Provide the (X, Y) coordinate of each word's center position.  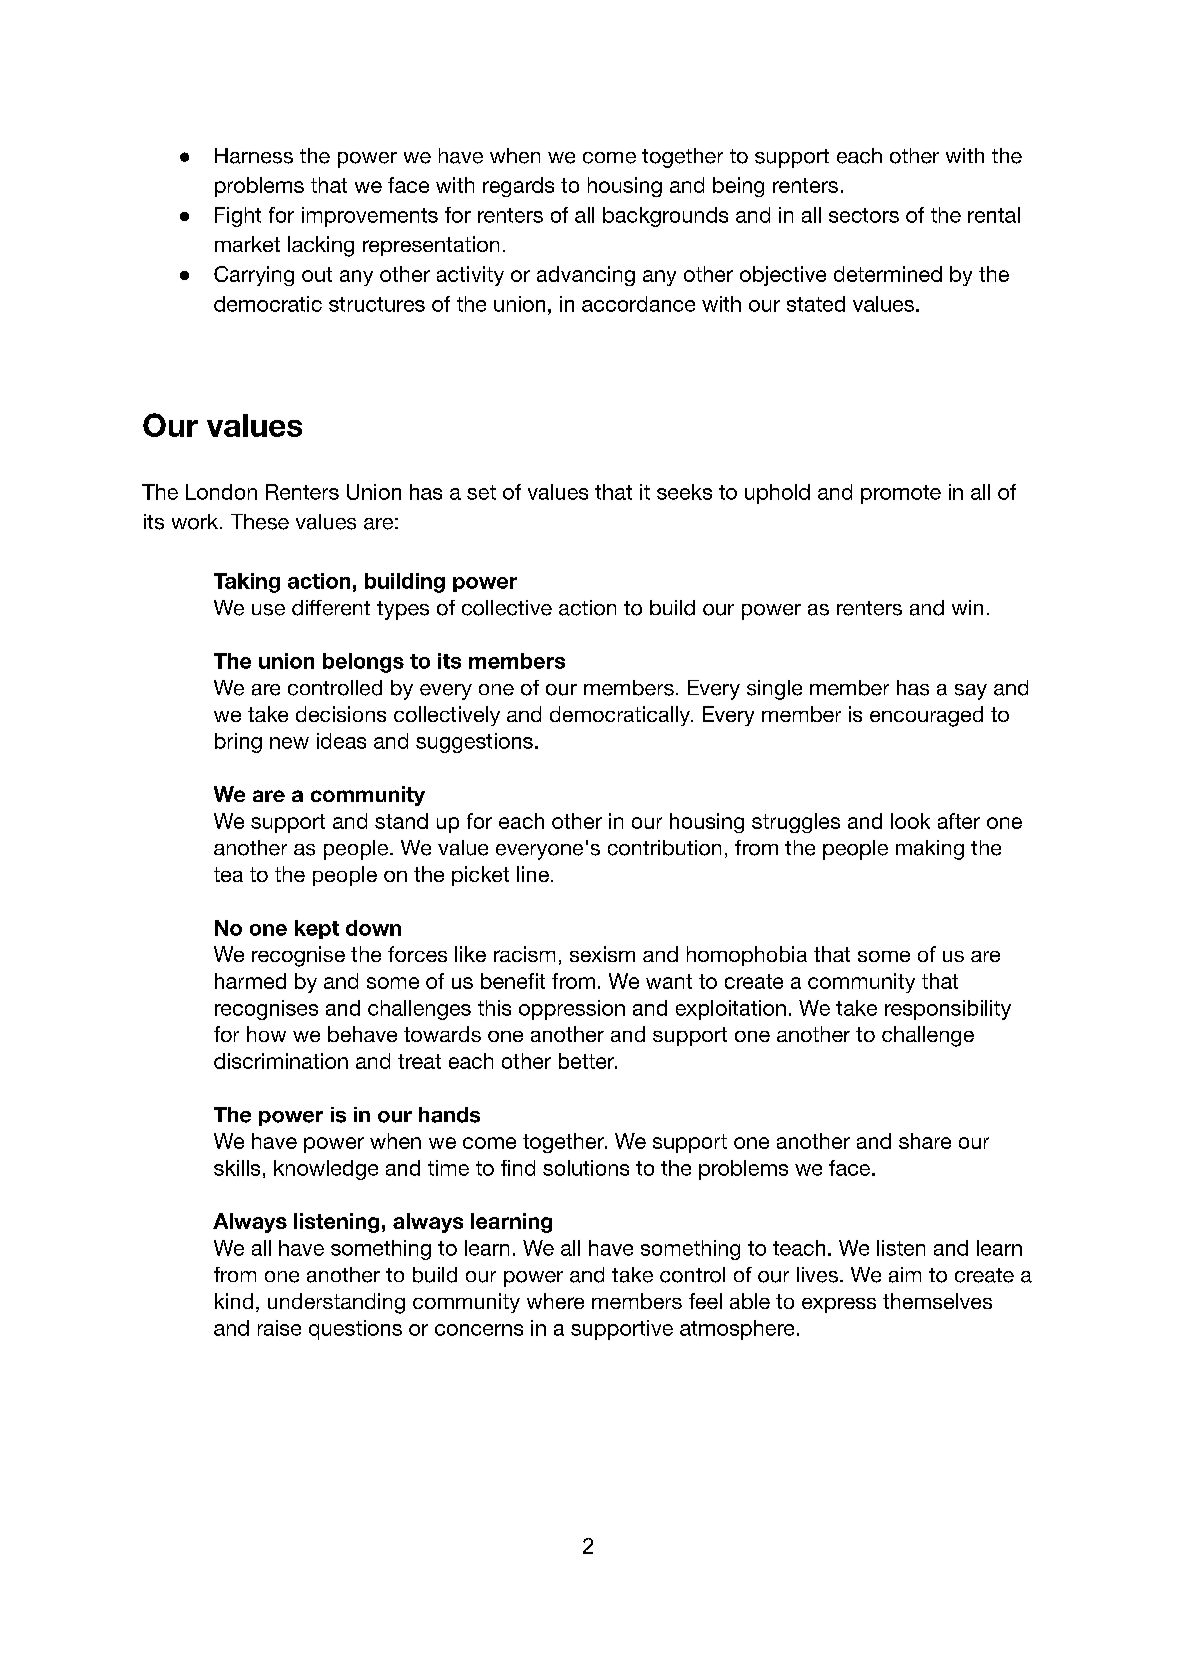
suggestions (474, 743)
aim (905, 1275)
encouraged (926, 716)
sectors (864, 215)
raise (279, 1328)
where (555, 1301)
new (289, 743)
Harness (254, 156)
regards (518, 187)
